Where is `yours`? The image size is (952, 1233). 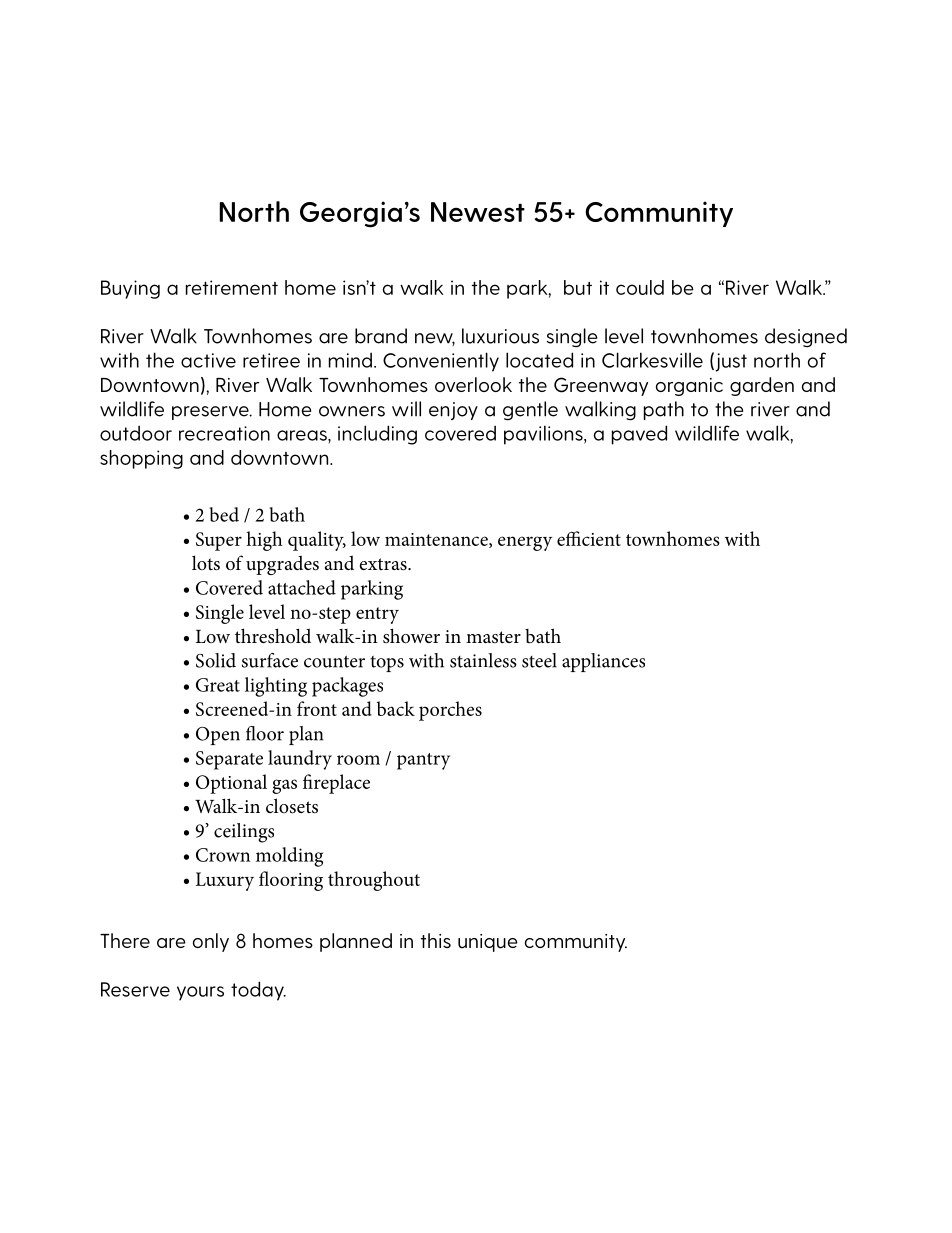
yours is located at coordinates (200, 993).
